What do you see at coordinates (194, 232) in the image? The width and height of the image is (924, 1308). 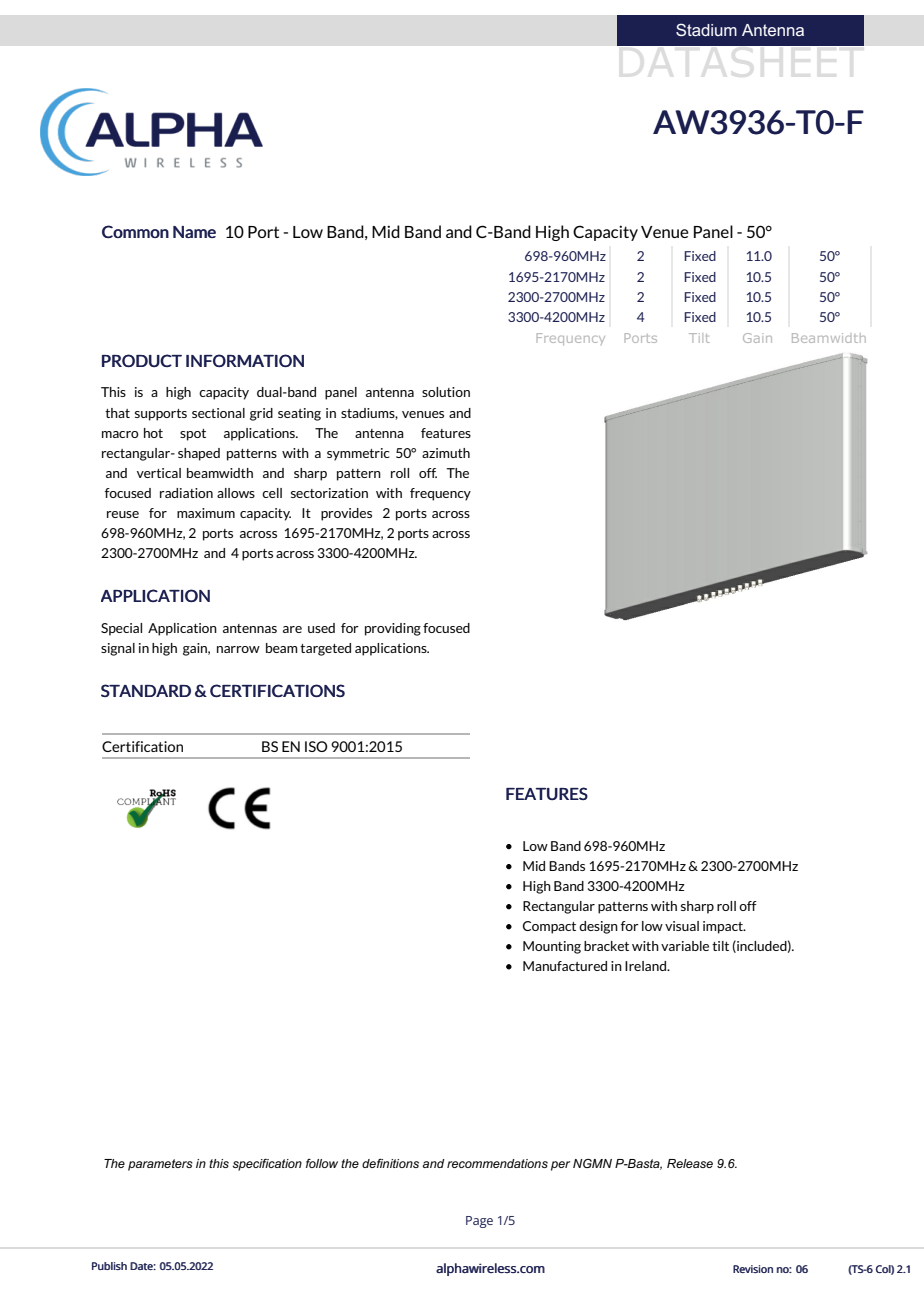 I see `Name` at bounding box center [194, 232].
